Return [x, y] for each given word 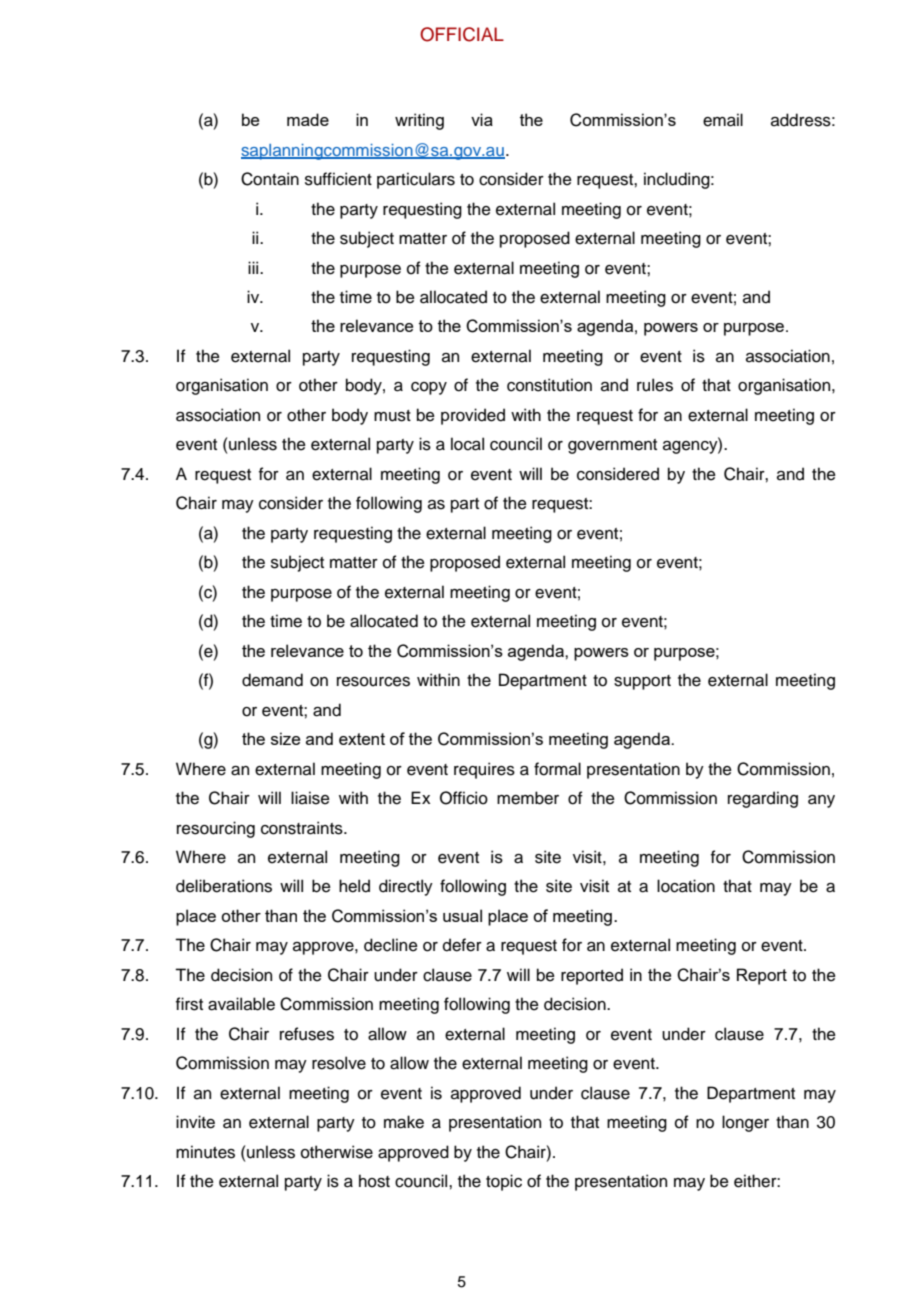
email [723, 120]
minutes [205, 1152]
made [308, 119]
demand [272, 680]
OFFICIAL [462, 34]
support [642, 682]
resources [373, 682]
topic [504, 1182]
